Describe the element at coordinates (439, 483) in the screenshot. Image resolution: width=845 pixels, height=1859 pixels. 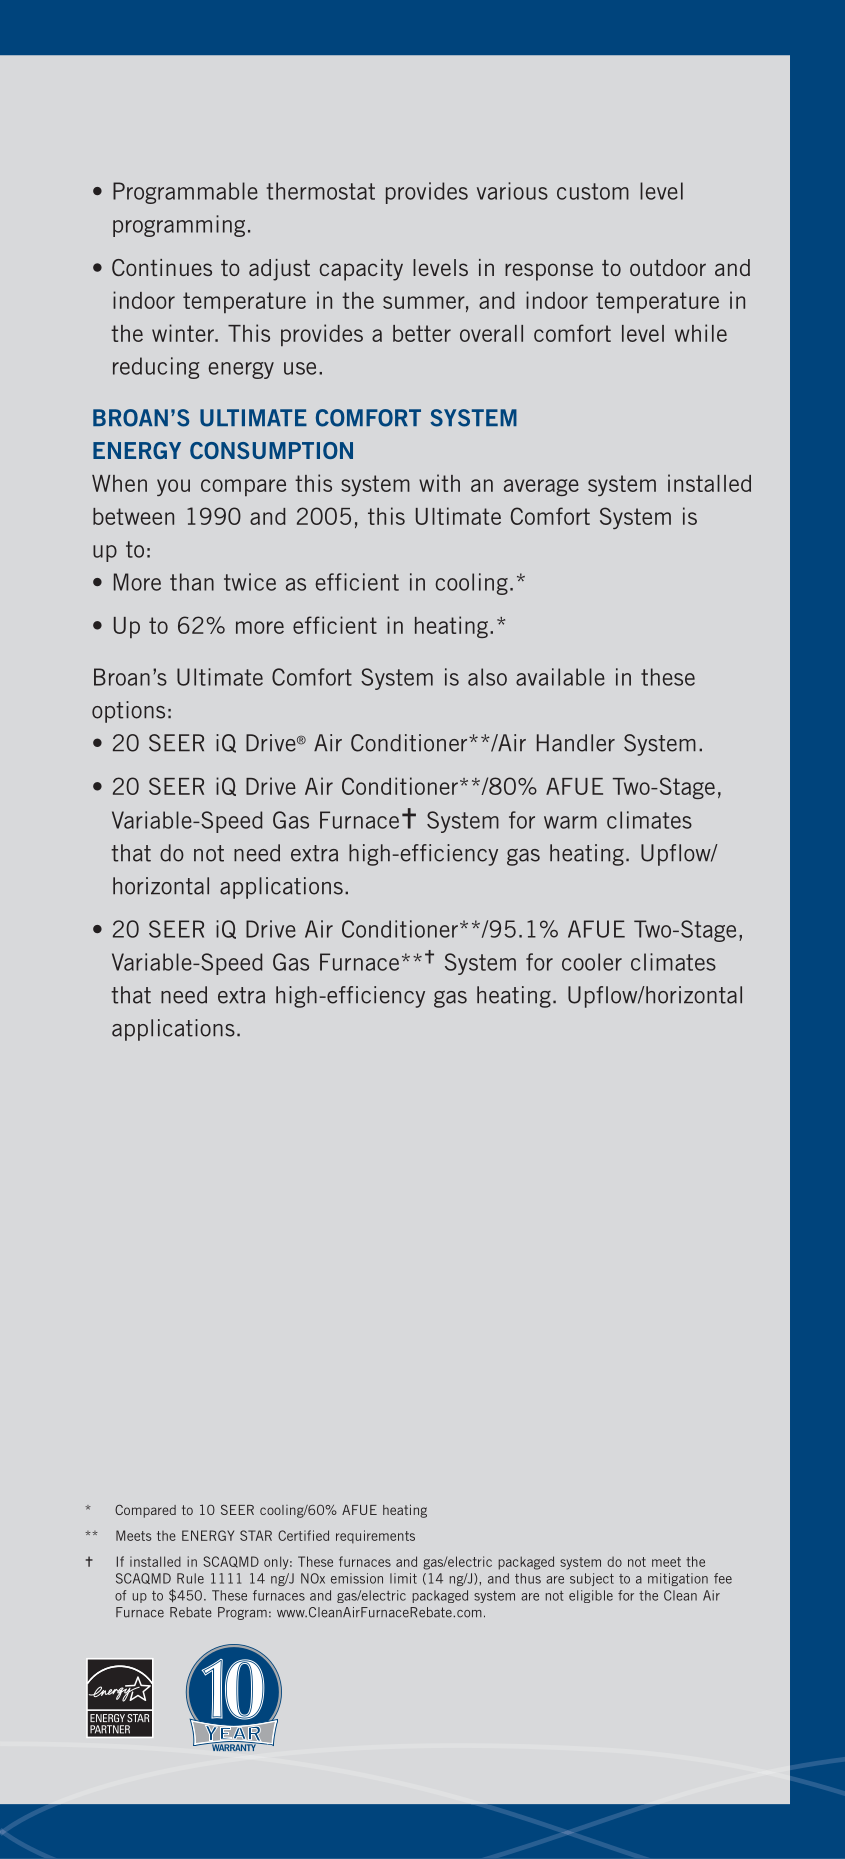
I see `with` at that location.
